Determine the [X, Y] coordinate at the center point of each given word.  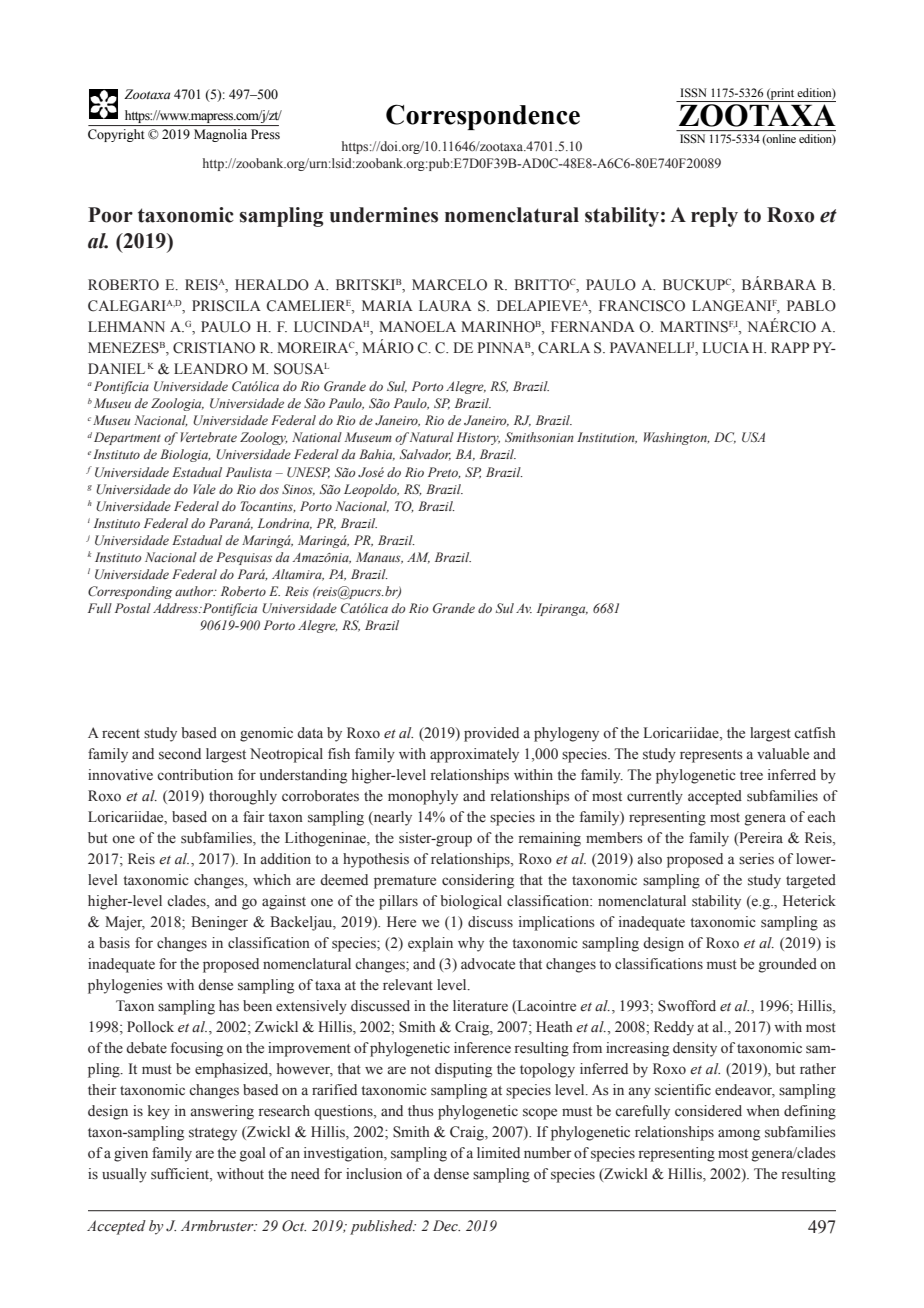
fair [254, 816]
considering [478, 881]
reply [714, 217]
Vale [204, 489]
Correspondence [483, 117]
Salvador [425, 455]
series [756, 859]
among [739, 1135]
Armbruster [218, 1226]
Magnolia [220, 135]
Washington [676, 438]
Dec [446, 1226]
